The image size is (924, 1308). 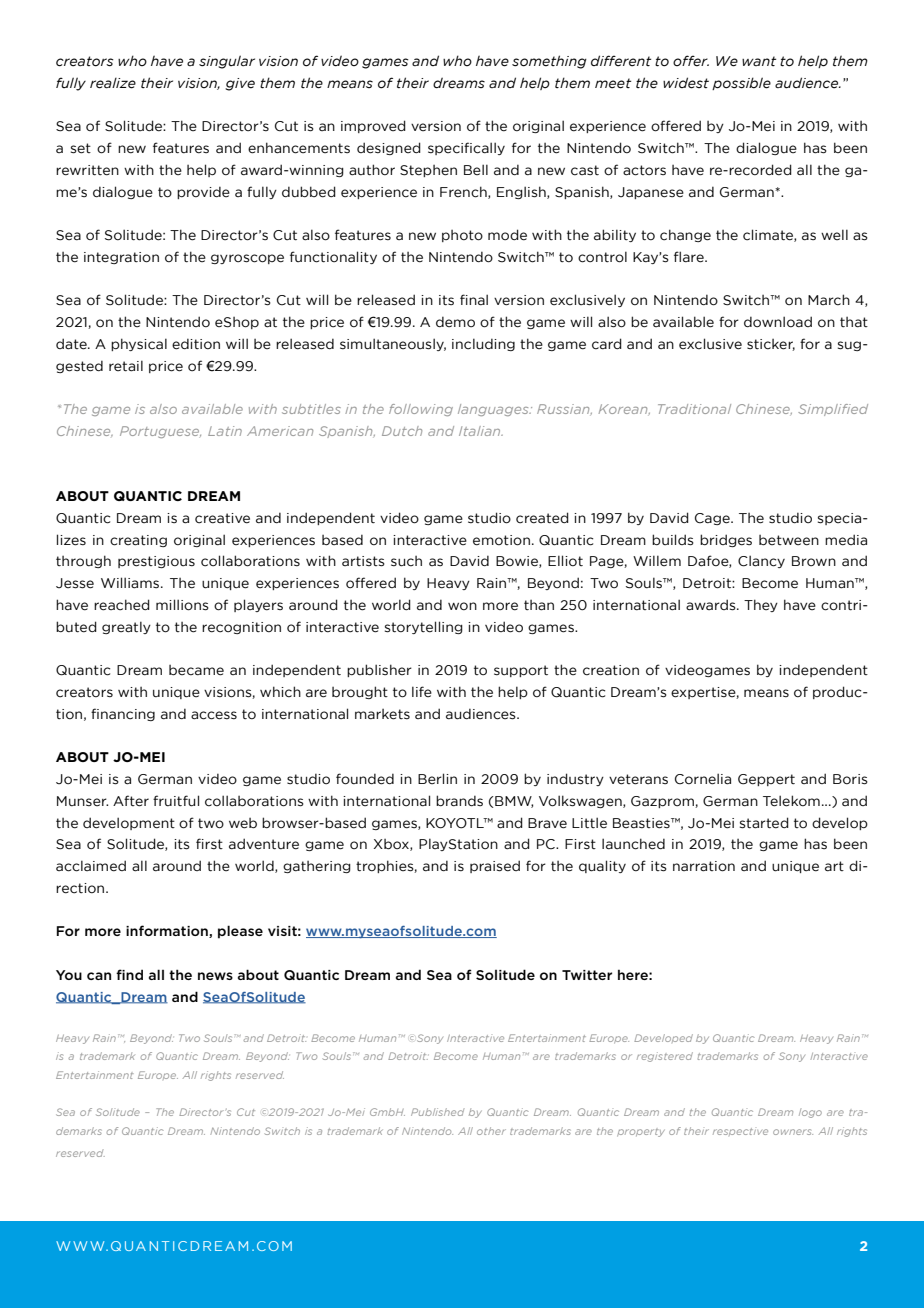 I want to click on possible, so click(x=741, y=83).
